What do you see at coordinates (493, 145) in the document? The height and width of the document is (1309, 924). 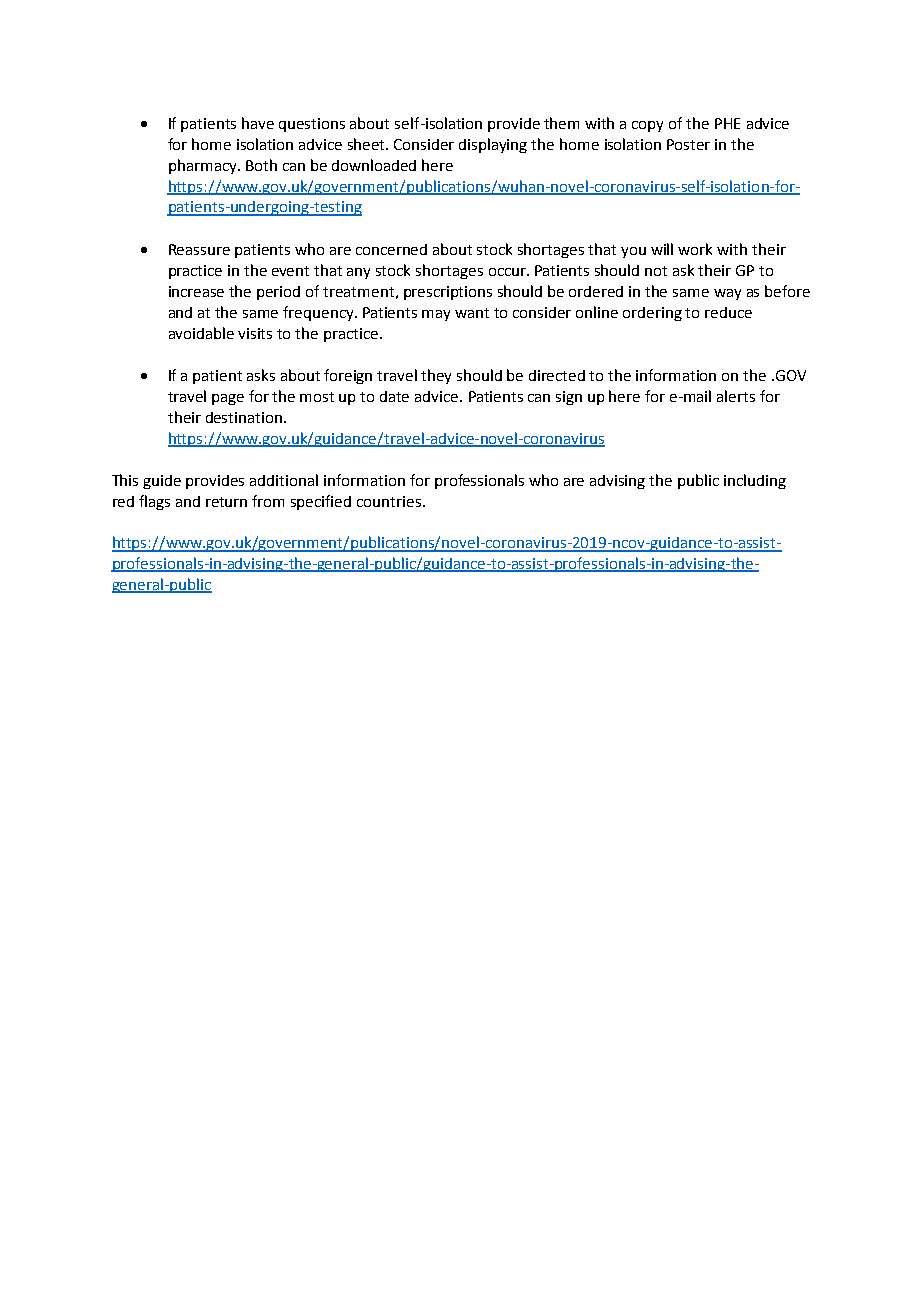 I see `displaying` at bounding box center [493, 145].
